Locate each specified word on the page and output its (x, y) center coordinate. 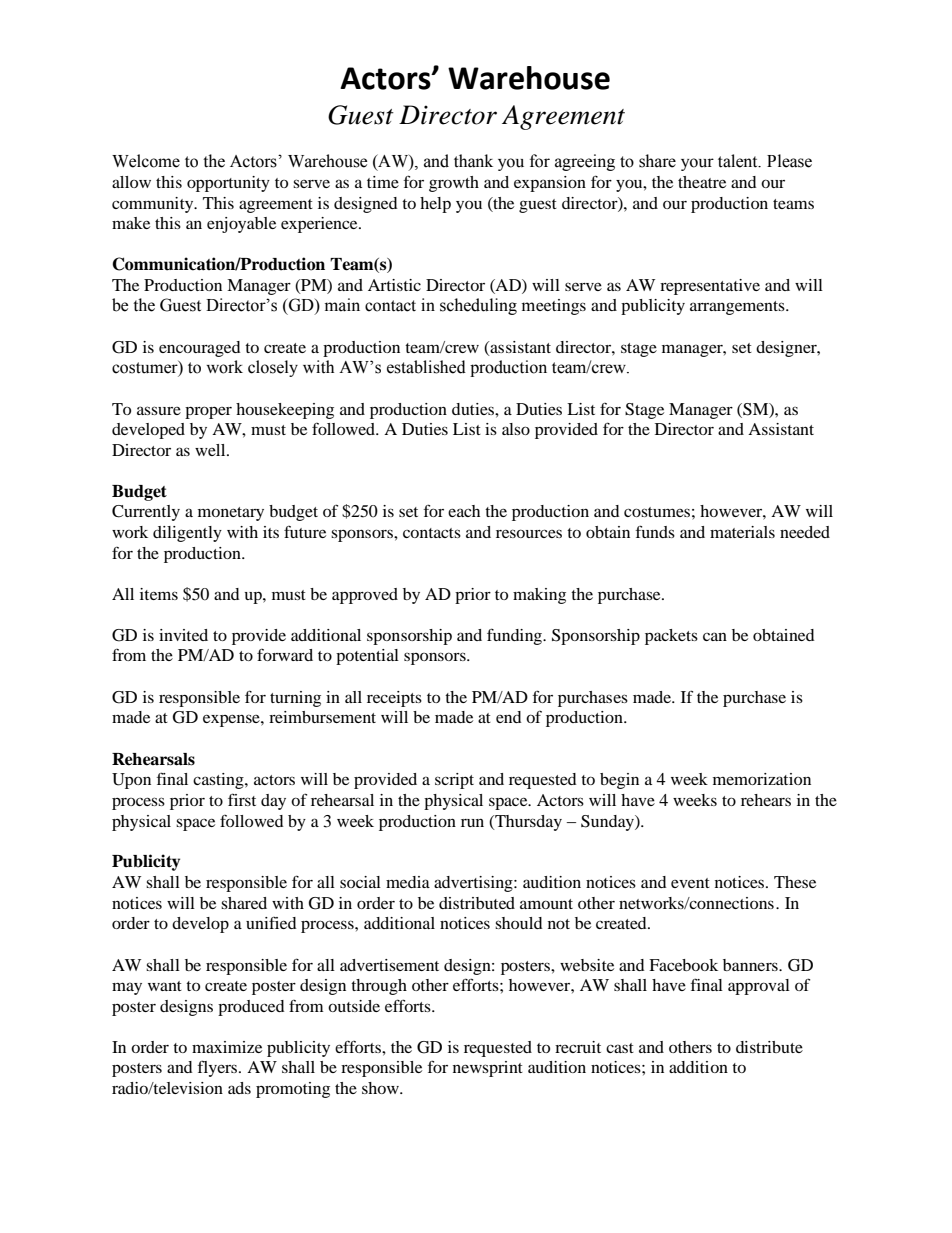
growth (454, 184)
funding (516, 636)
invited (183, 635)
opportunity (228, 184)
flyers (218, 1068)
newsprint (488, 1069)
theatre (702, 182)
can (715, 636)
